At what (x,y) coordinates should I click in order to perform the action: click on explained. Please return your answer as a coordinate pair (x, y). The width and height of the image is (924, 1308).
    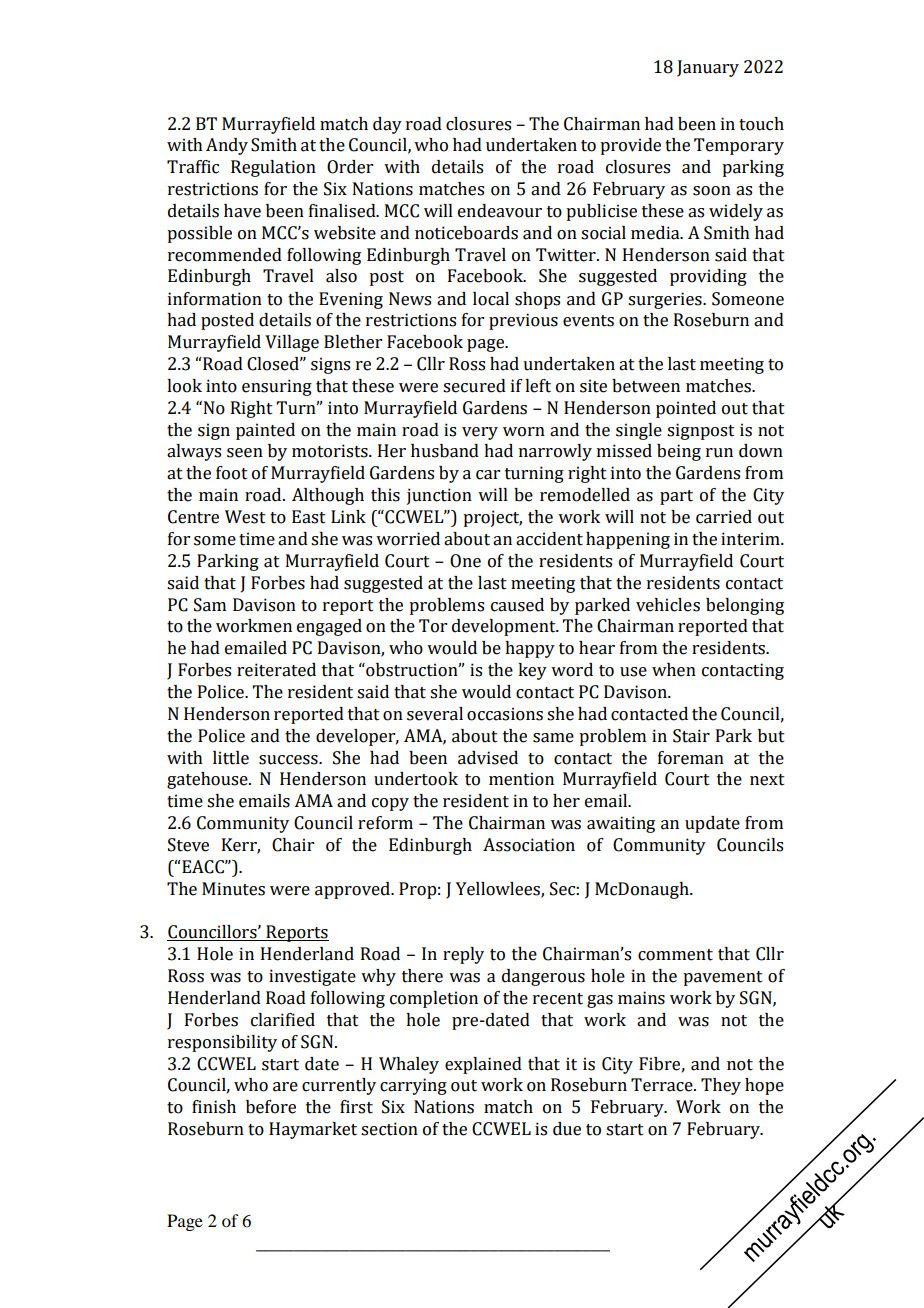
    Looking at the image, I should click on (483, 1065).
